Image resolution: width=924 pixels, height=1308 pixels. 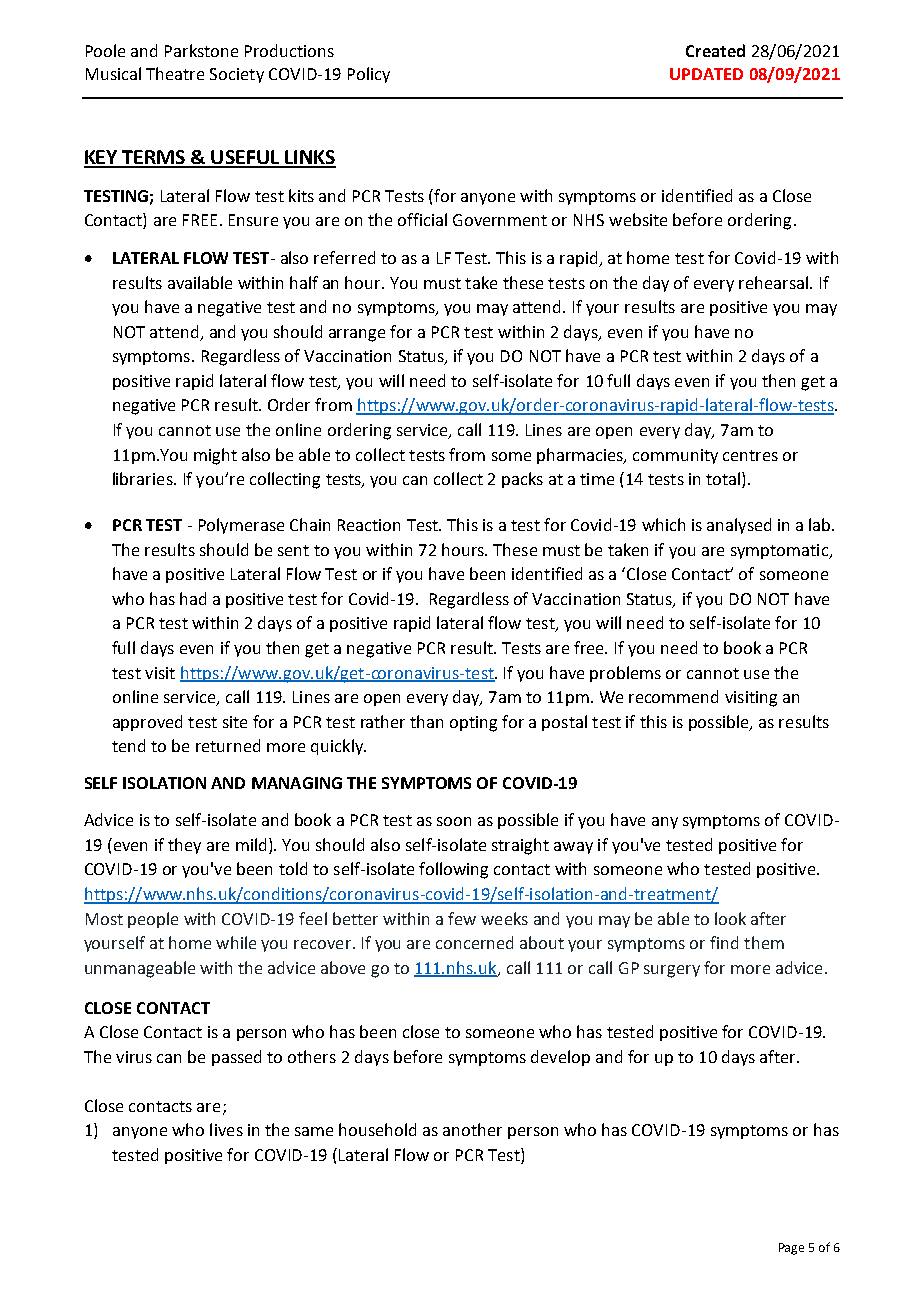 I want to click on might, so click(x=215, y=456).
